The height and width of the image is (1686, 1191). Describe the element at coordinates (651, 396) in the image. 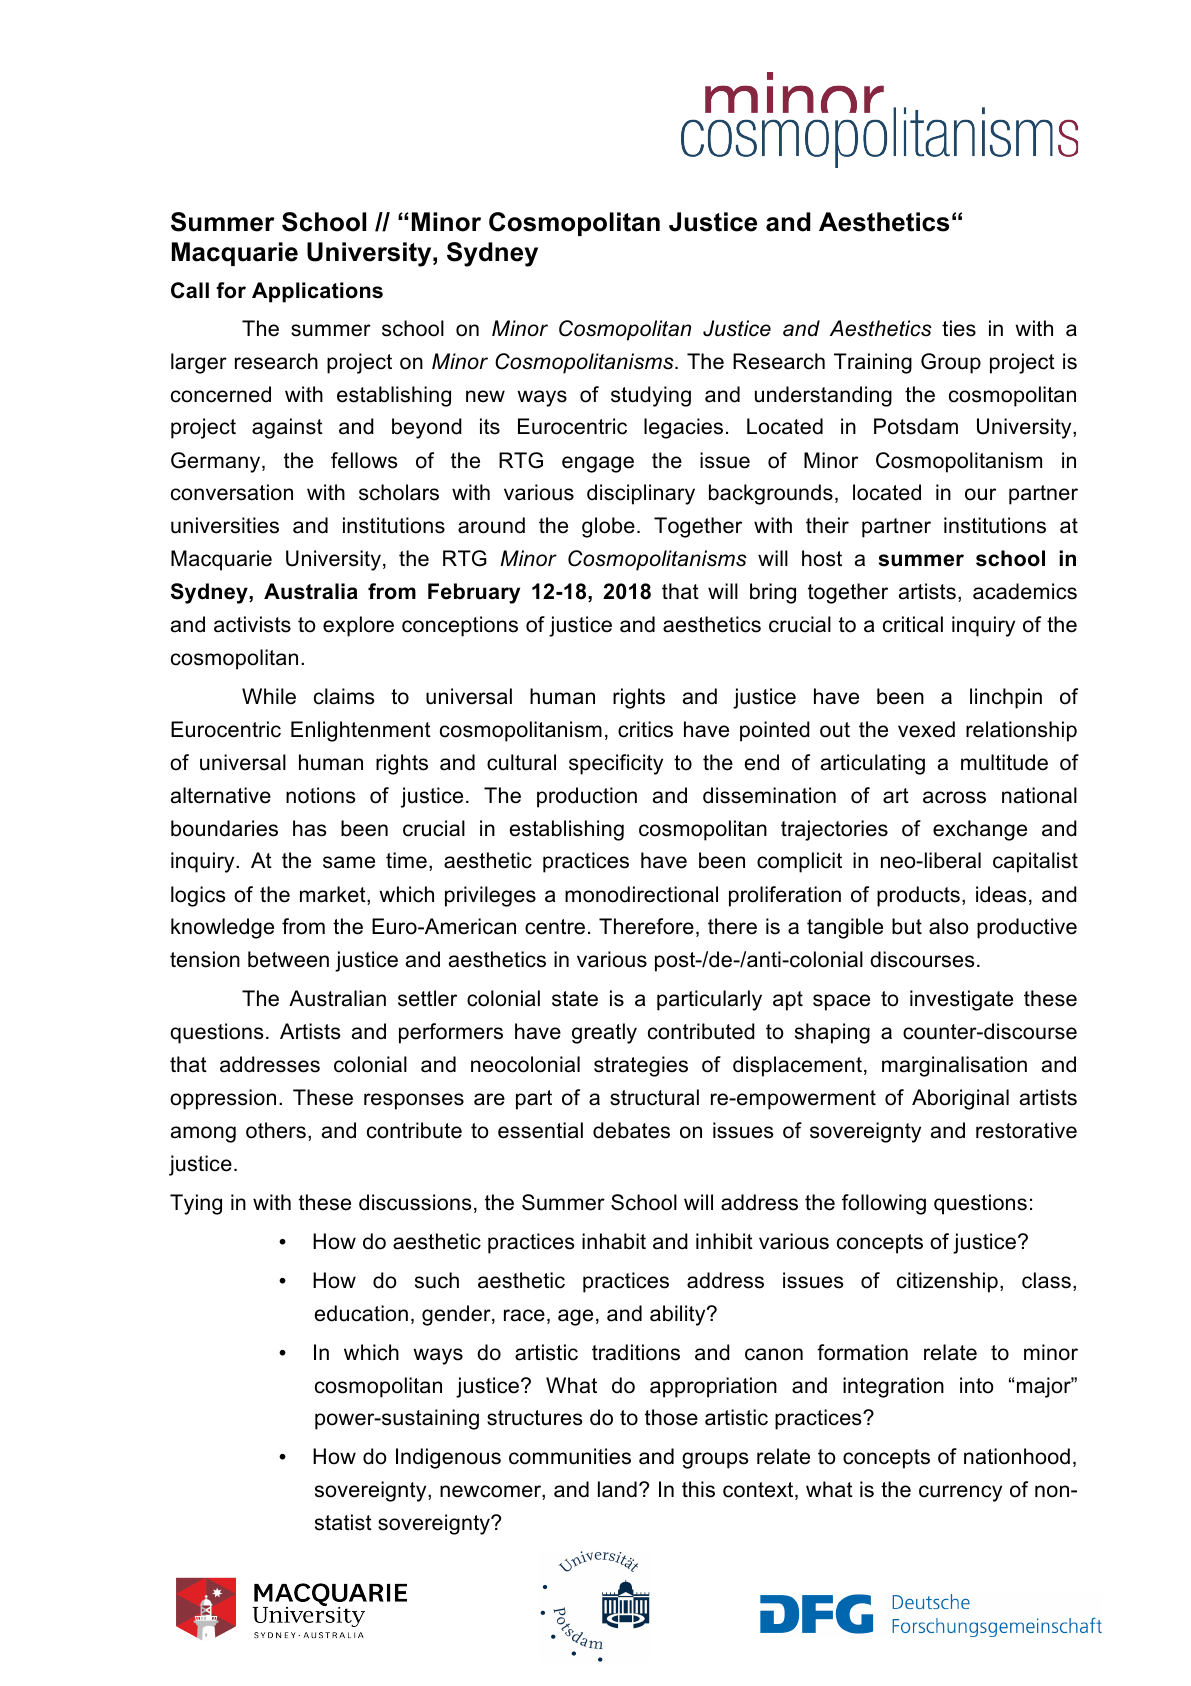

I see `studying` at that location.
